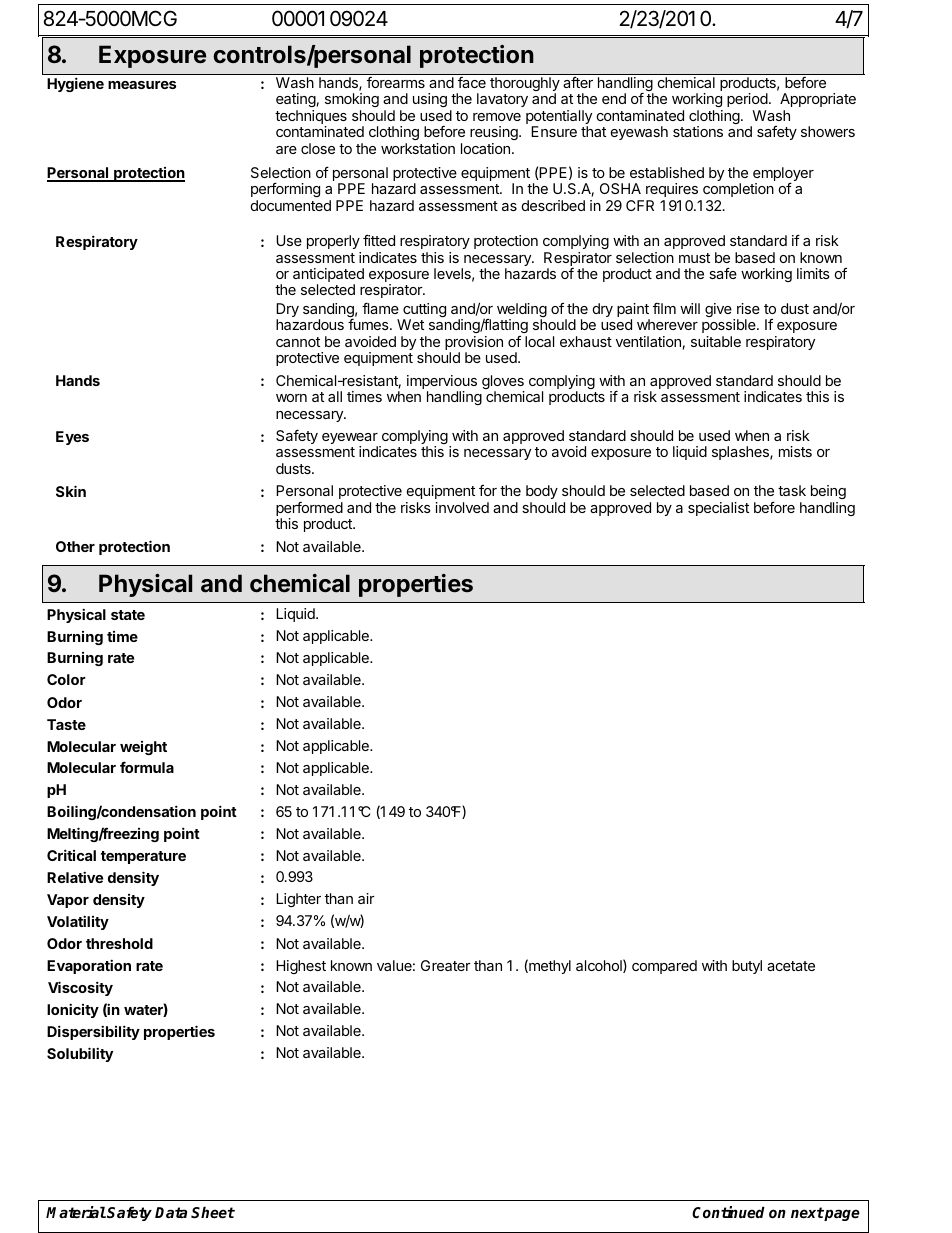 The image size is (952, 1233). What do you see at coordinates (119, 943) in the screenshot?
I see `threshold` at bounding box center [119, 943].
